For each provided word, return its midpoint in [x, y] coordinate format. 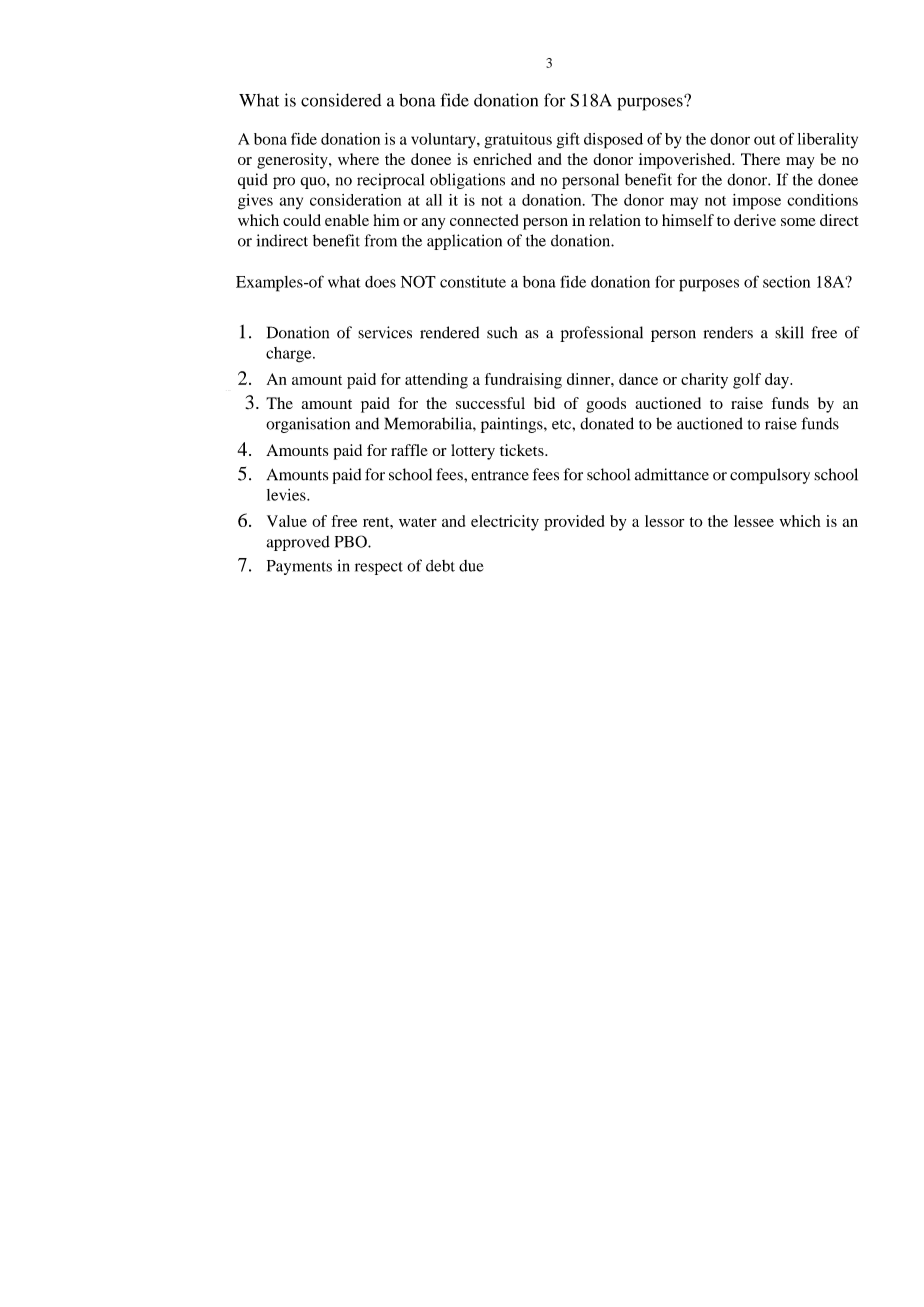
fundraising [523, 381]
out [765, 140]
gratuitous [518, 141]
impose [757, 202]
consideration [355, 200]
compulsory [770, 476]
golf [747, 381]
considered [341, 100]
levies [287, 495]
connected [484, 220]
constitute [473, 282]
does [380, 282]
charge [290, 355]
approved [298, 543]
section [786, 282]
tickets [523, 450]
